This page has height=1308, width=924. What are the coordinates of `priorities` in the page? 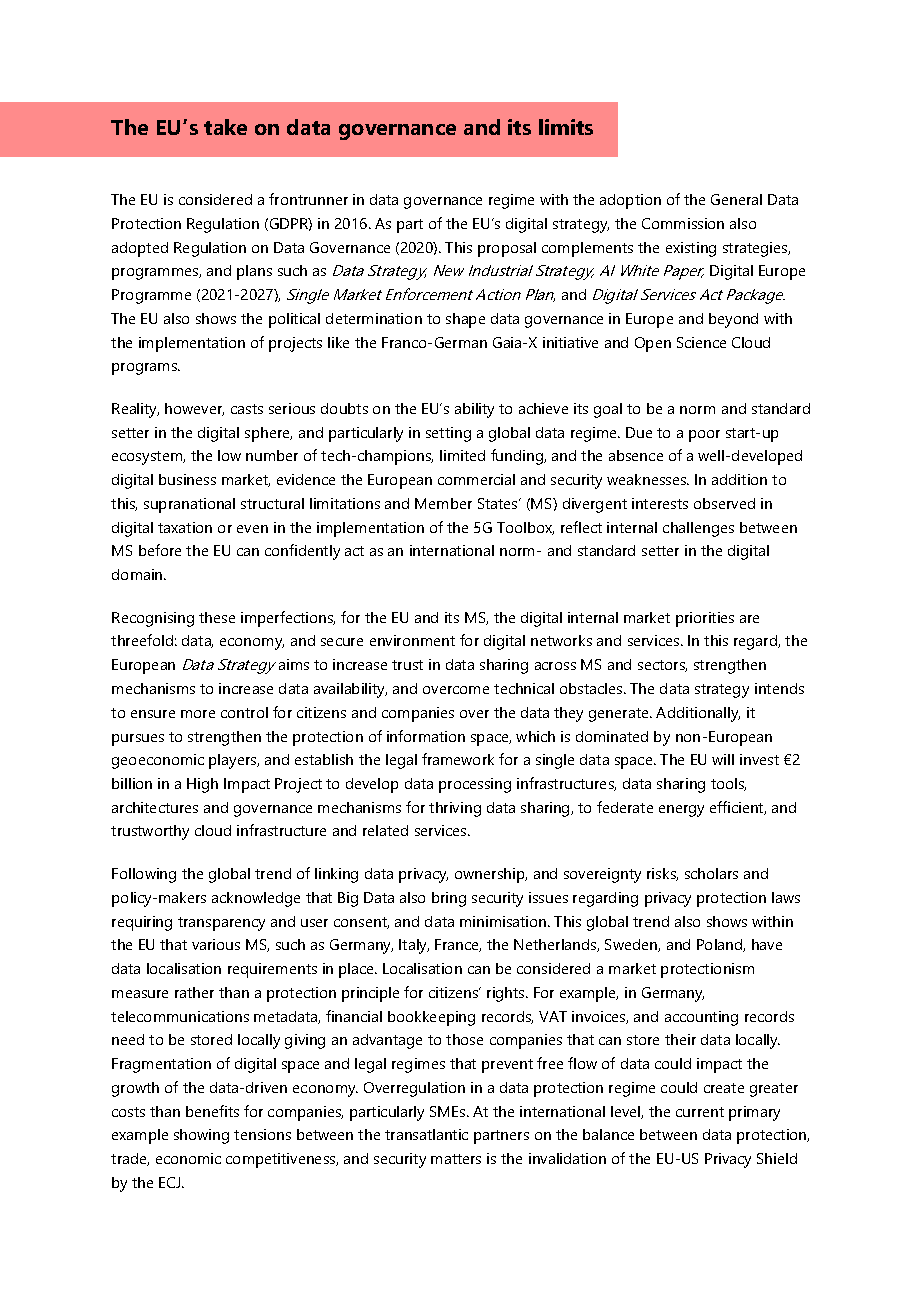 It's located at (705, 619).
